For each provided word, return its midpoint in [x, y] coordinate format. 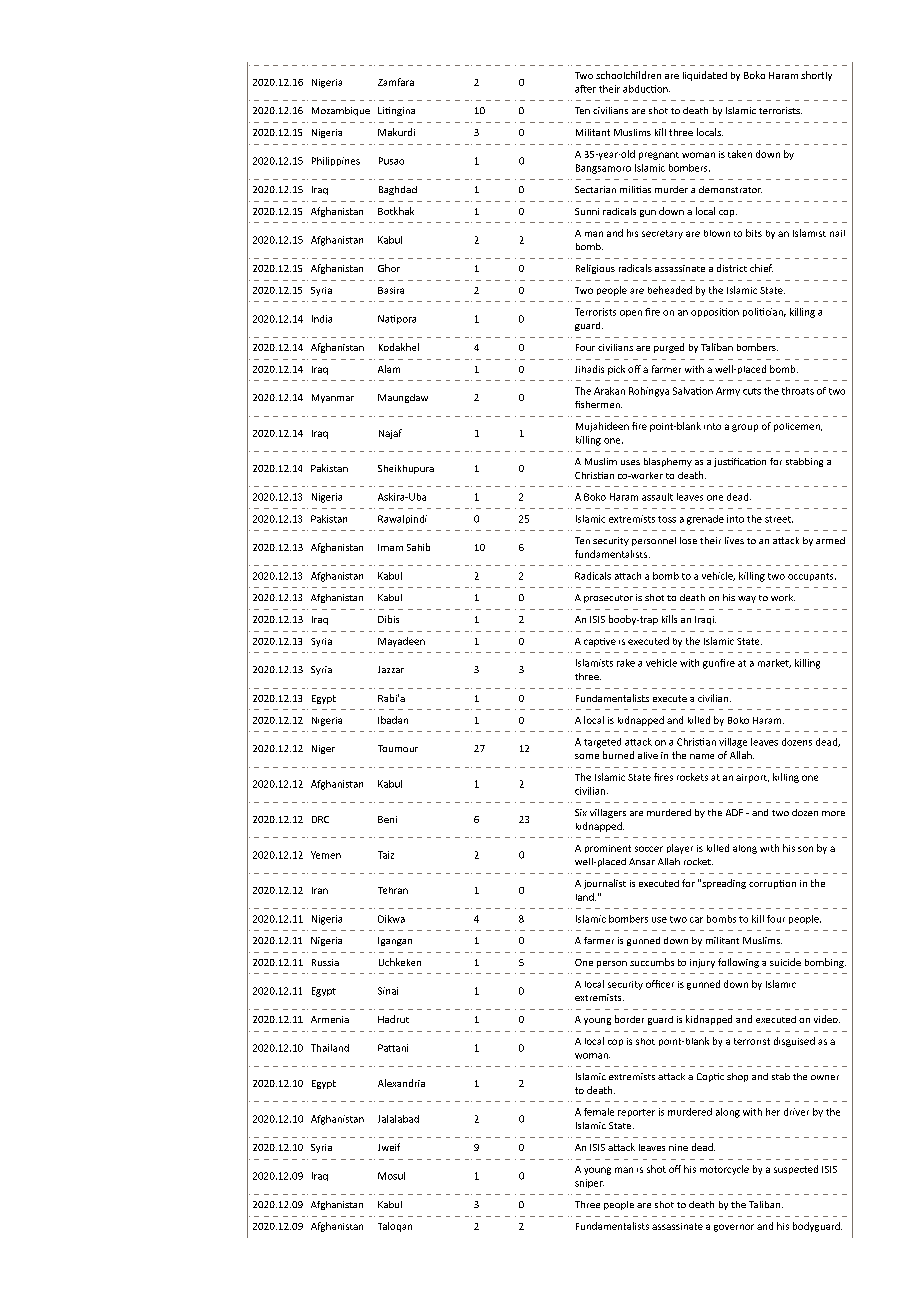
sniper [589, 1183]
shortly [816, 76]
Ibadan [393, 720]
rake [626, 663]
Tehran [393, 890]
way [747, 599]
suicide [785, 962]
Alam [389, 369]
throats [798, 391]
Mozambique [341, 111]
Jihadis [589, 369]
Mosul [391, 1176]
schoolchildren [628, 75]
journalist [605, 884]
